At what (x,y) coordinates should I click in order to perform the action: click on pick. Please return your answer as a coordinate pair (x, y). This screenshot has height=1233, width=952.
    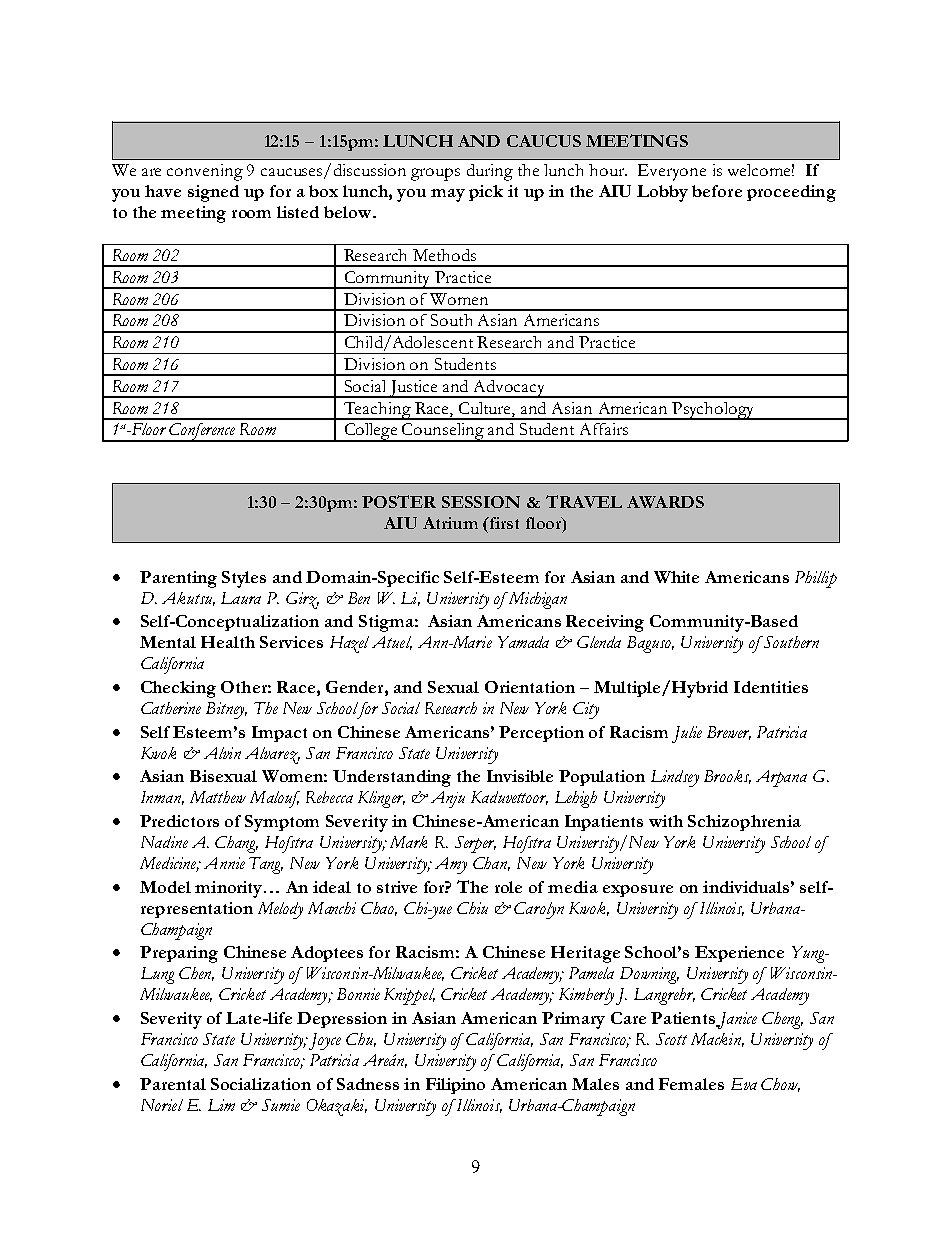
    Looking at the image, I should click on (486, 193).
